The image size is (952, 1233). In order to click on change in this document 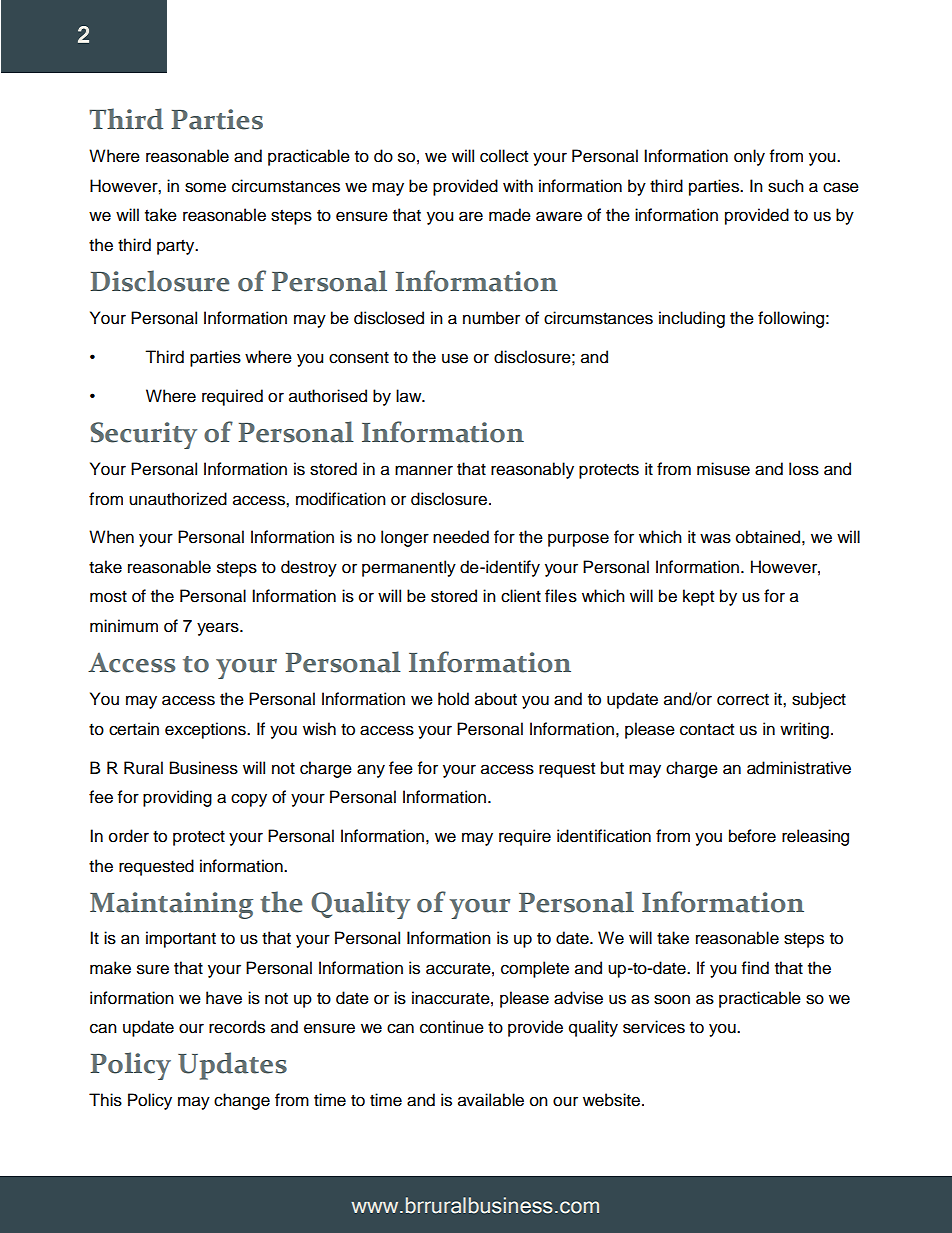, I will do `click(242, 1101)`.
